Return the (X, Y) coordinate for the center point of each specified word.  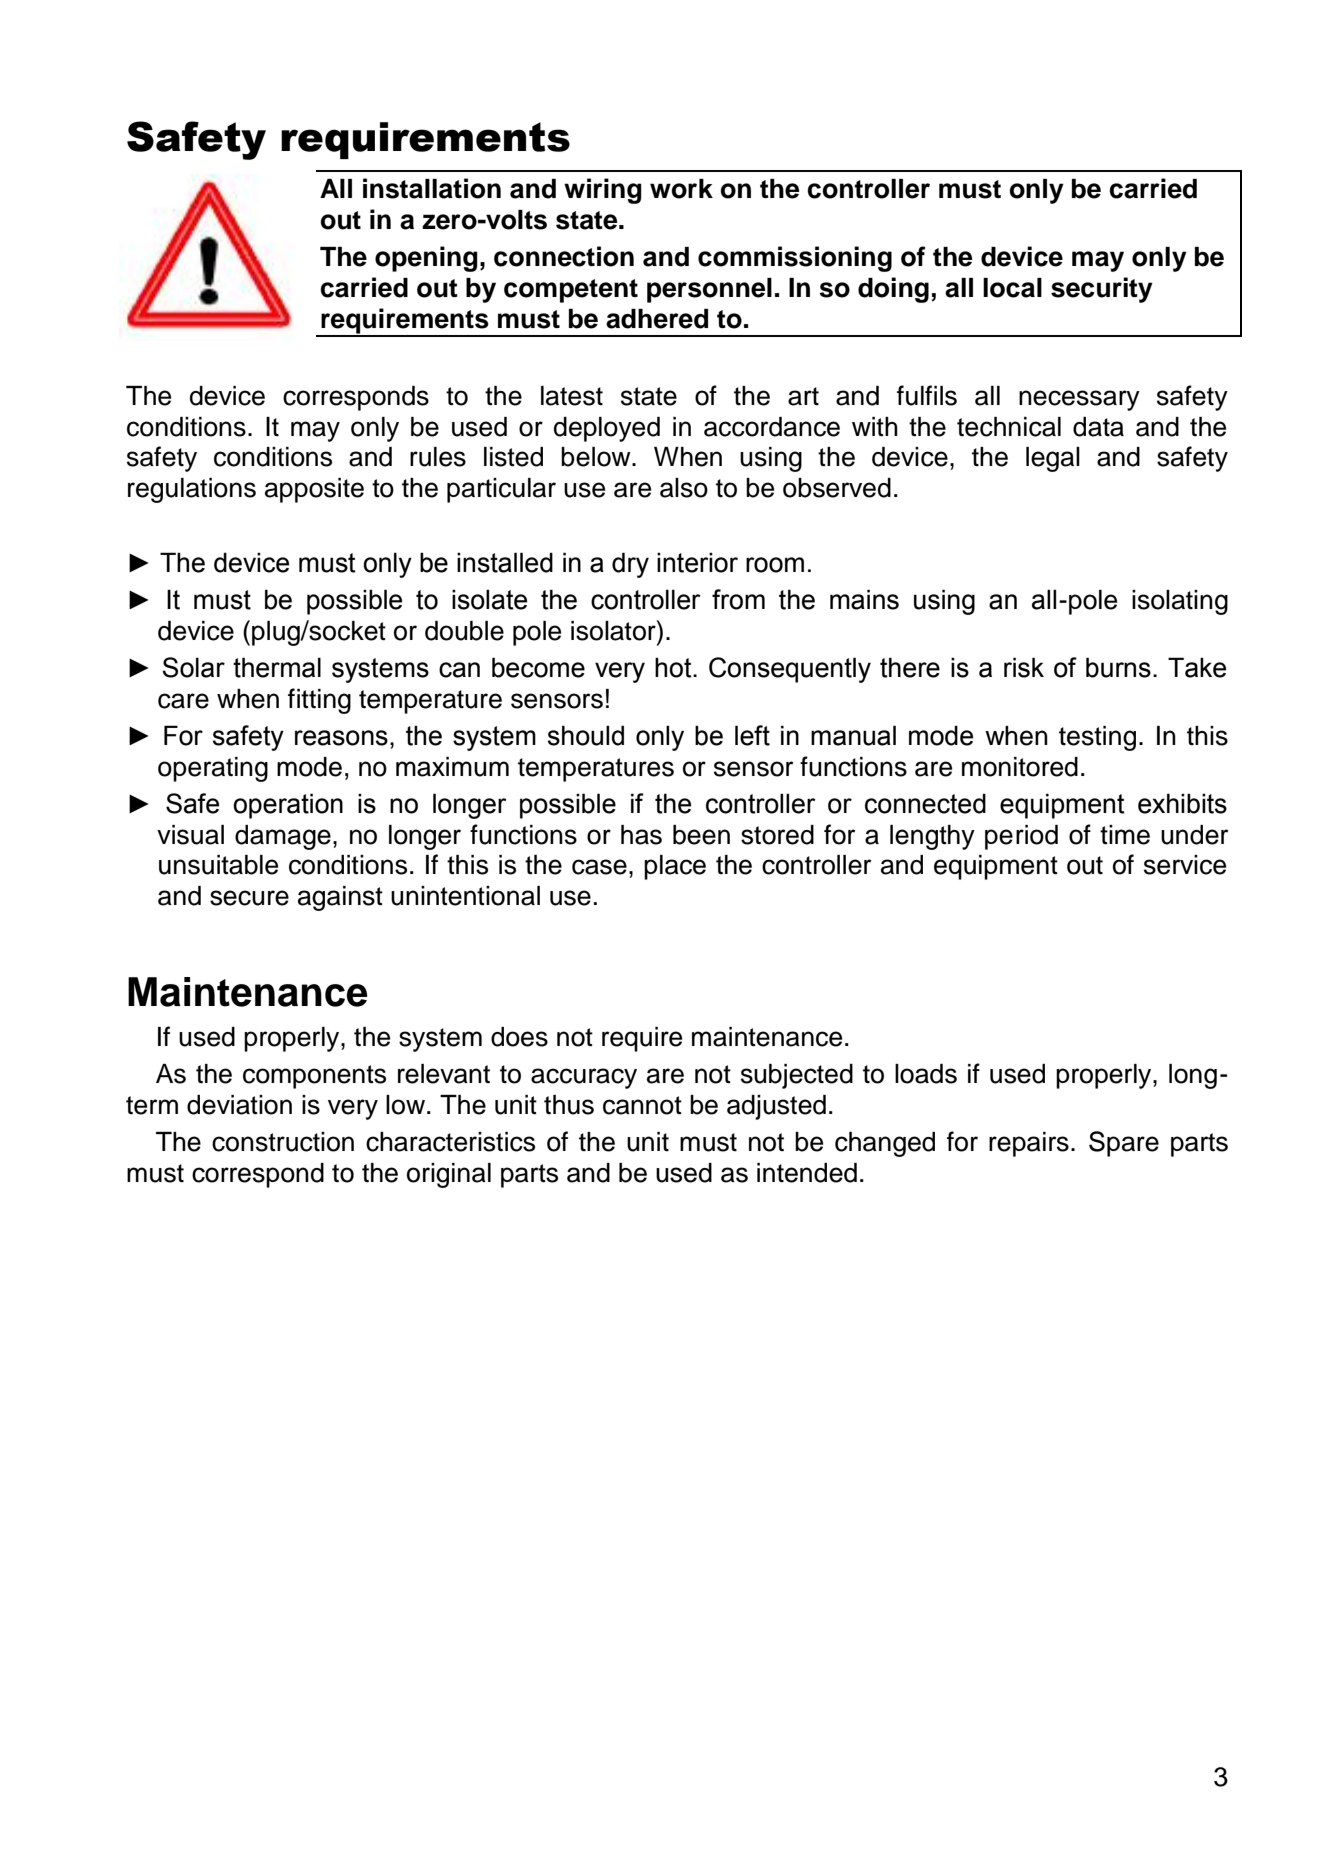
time (1125, 835)
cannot (642, 1105)
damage (283, 837)
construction (283, 1142)
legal (1053, 459)
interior (697, 563)
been (701, 835)
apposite (314, 490)
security (1102, 290)
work (681, 189)
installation (432, 188)
